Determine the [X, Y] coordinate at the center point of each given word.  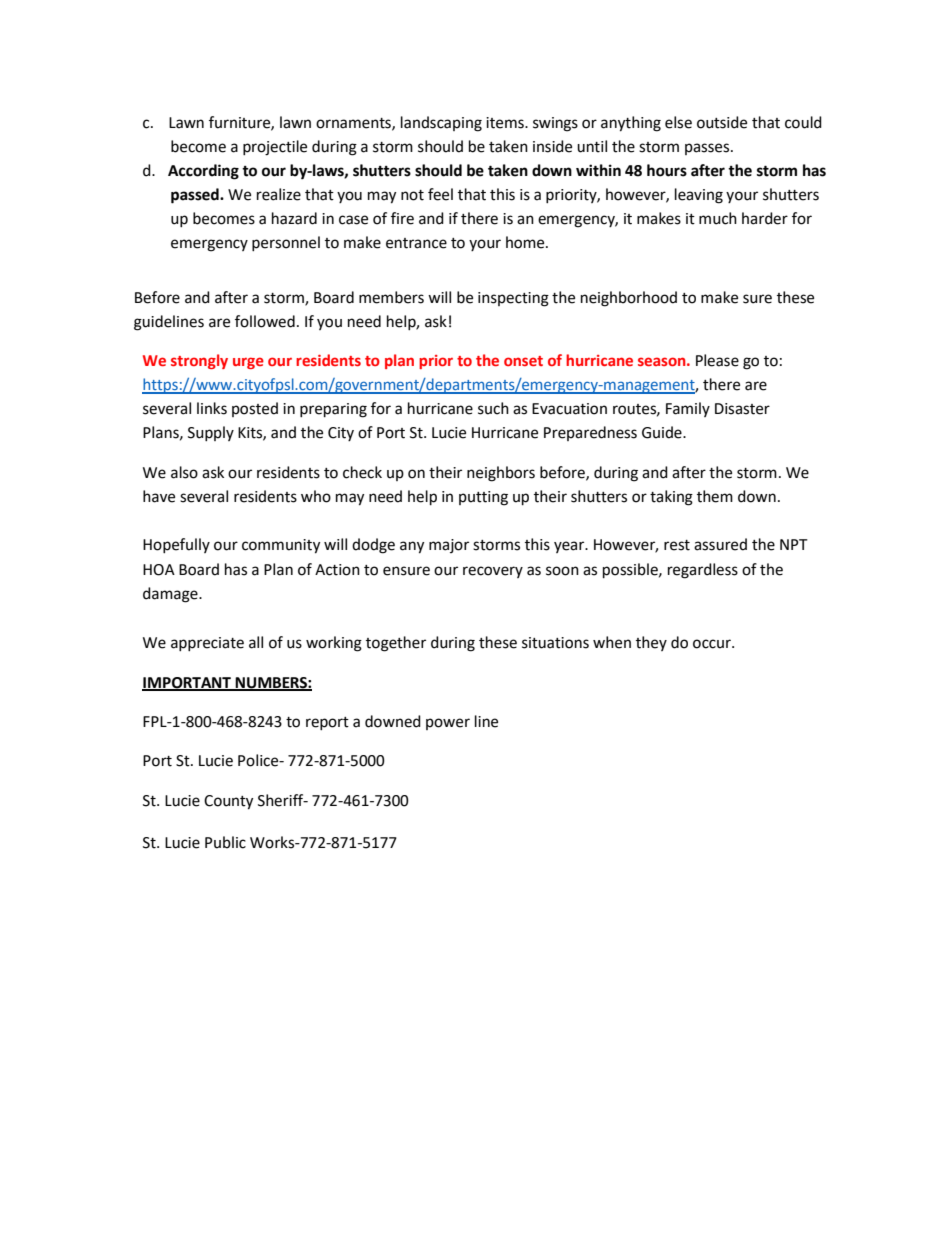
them [715, 496]
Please [717, 360]
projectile [275, 148]
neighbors [501, 474]
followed [265, 321]
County [228, 802]
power [448, 724]
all [256, 642]
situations [555, 643]
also [184, 472]
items [506, 123]
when [612, 642]
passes [708, 149]
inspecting [513, 299]
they [651, 643]
